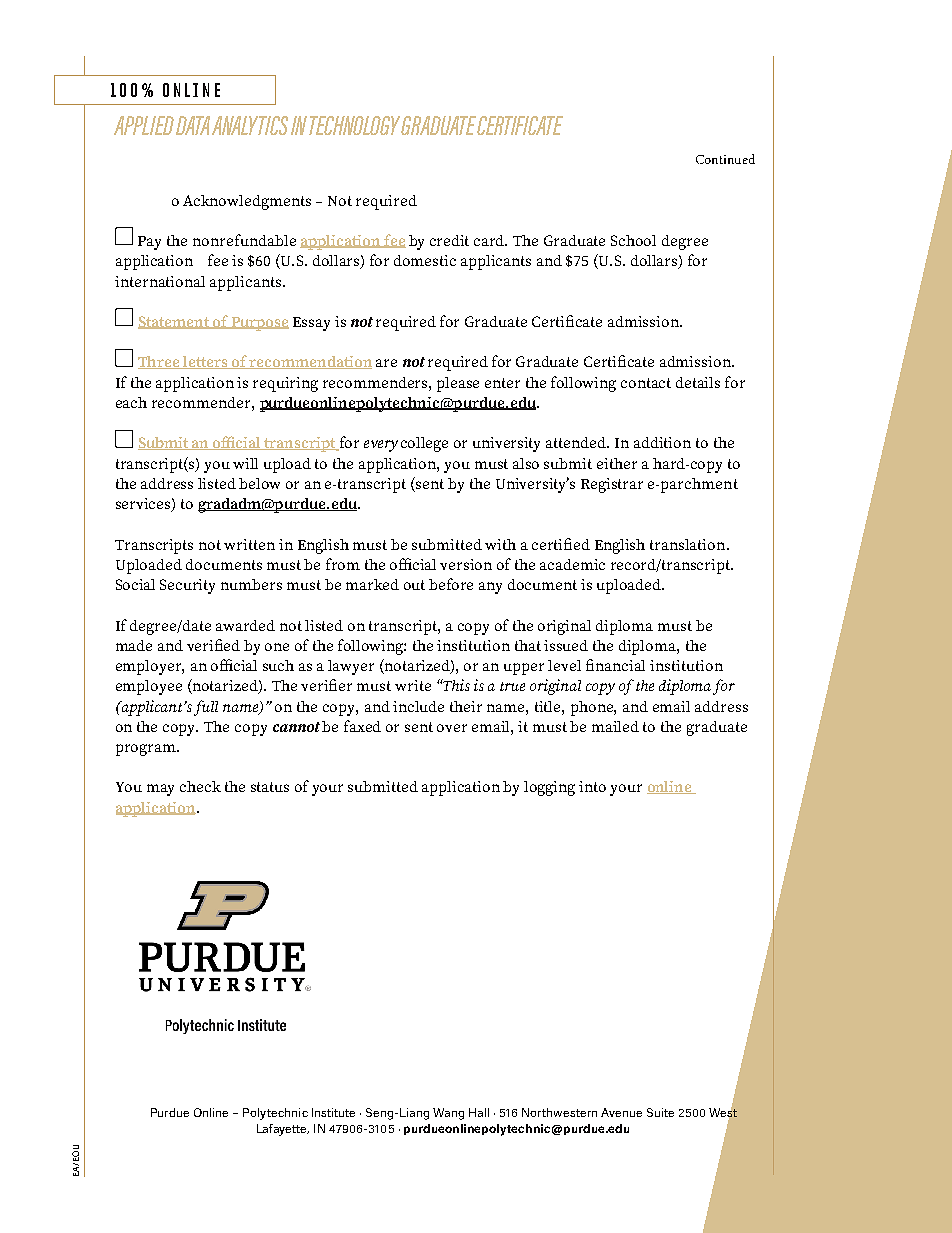 The width and height of the page is (952, 1233). What do you see at coordinates (245, 463) in the page?
I see `will` at bounding box center [245, 463].
